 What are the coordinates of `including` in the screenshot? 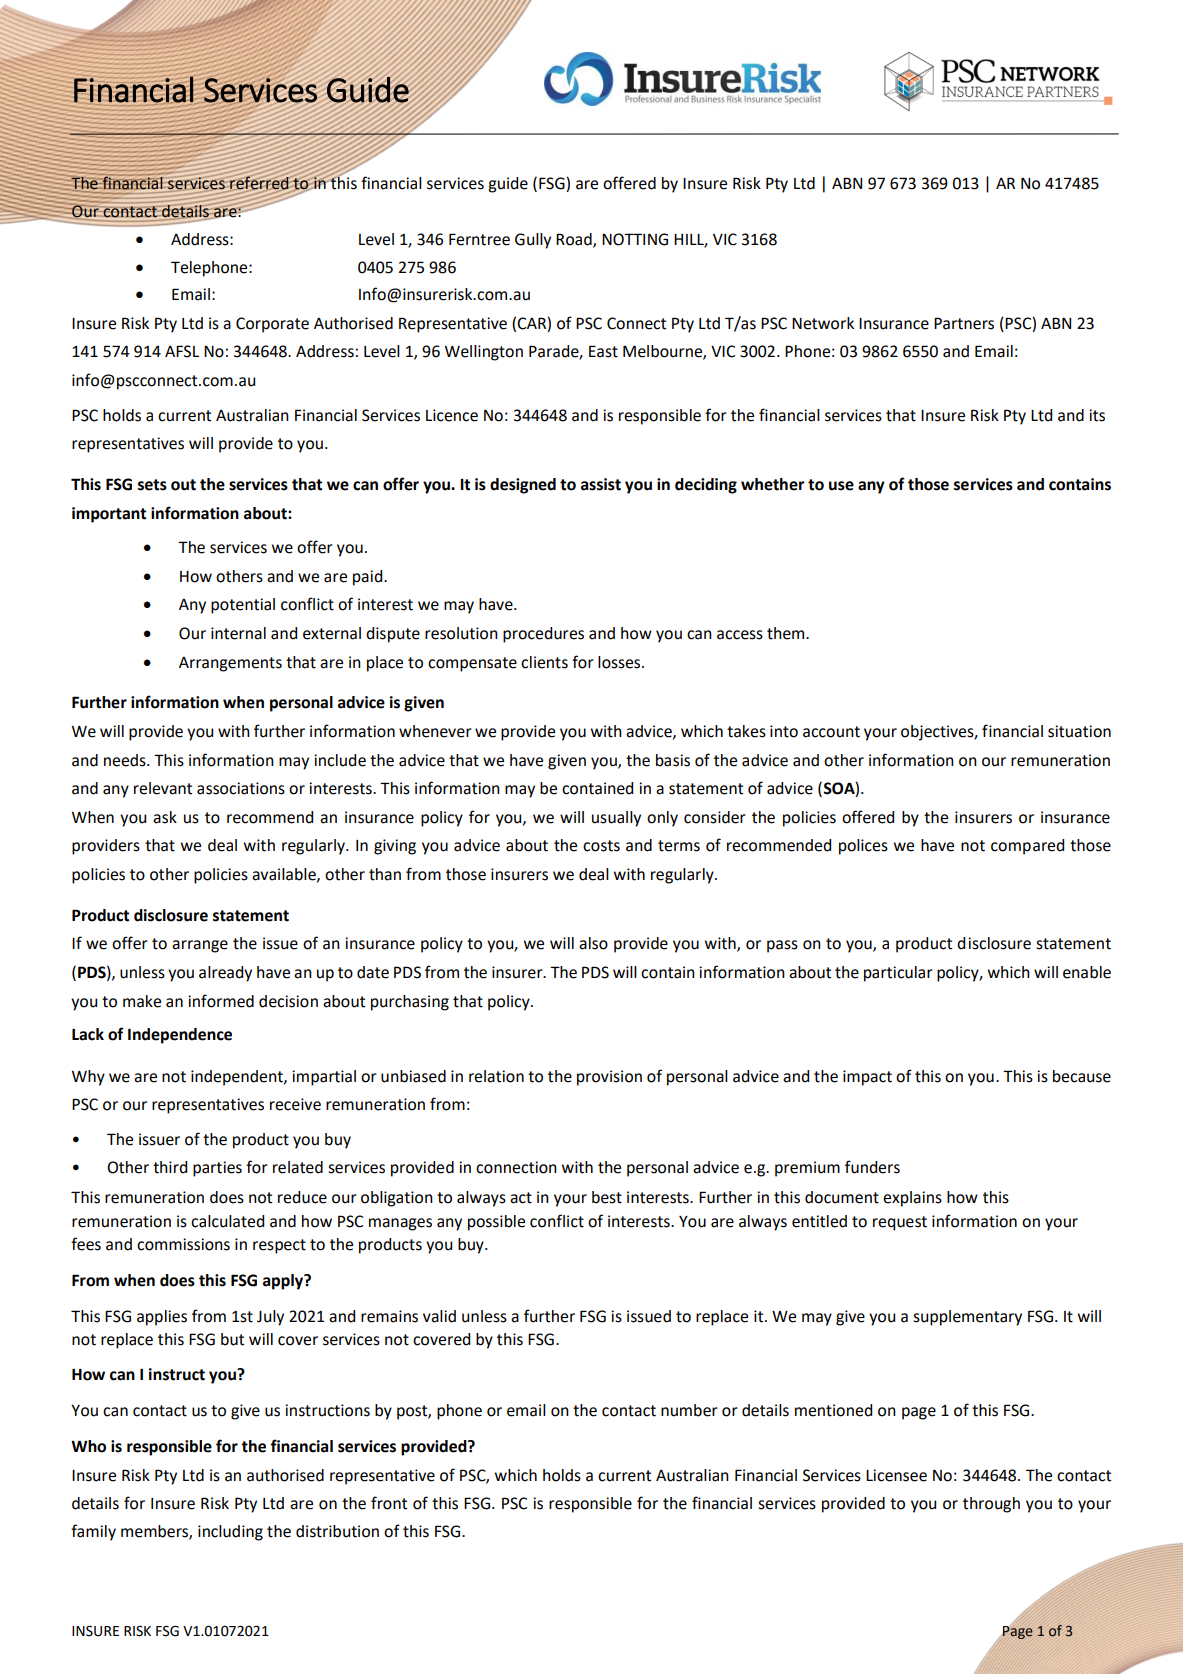 It's located at (230, 1533).
